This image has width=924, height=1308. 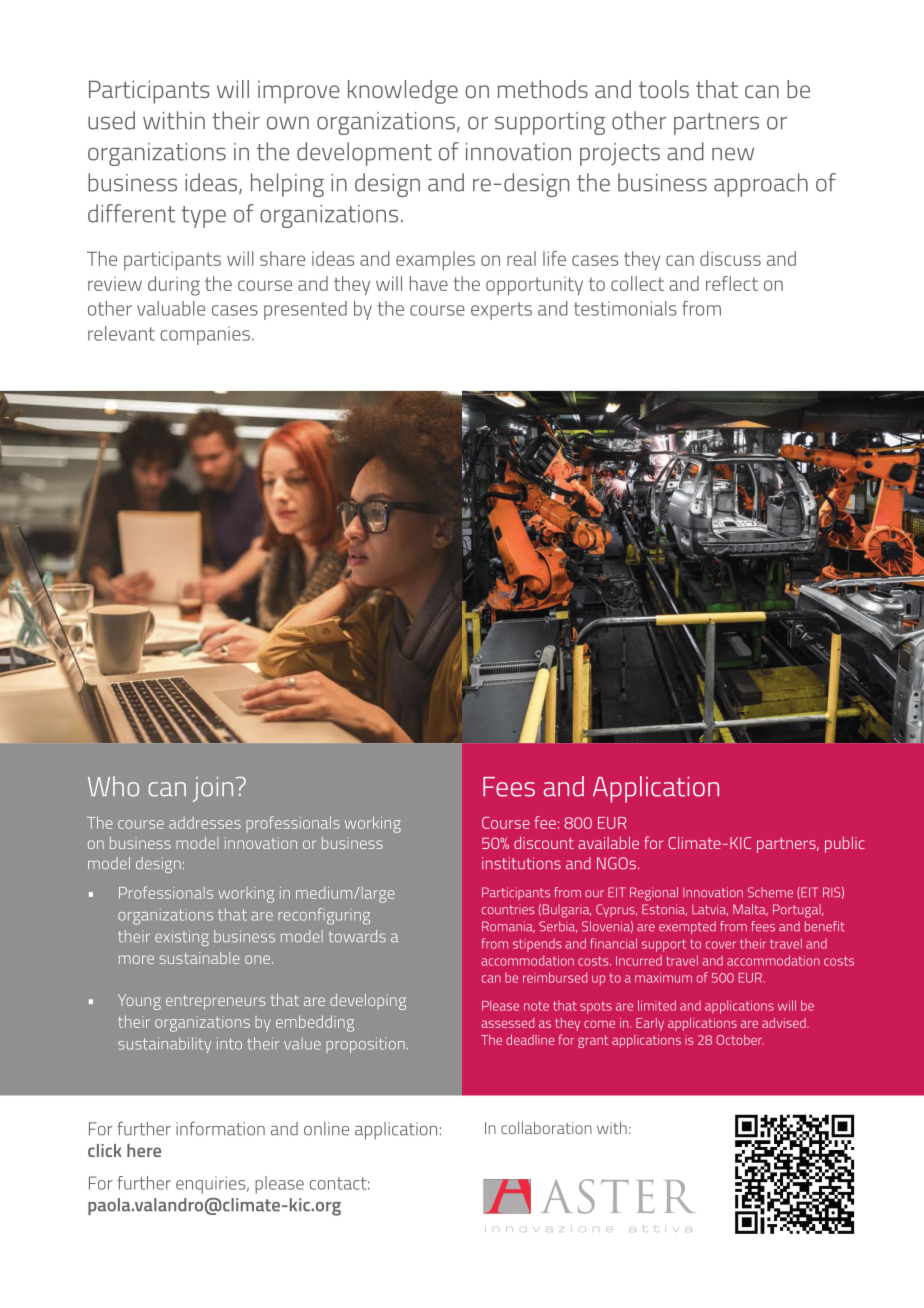 What do you see at coordinates (213, 789) in the image?
I see `join` at bounding box center [213, 789].
